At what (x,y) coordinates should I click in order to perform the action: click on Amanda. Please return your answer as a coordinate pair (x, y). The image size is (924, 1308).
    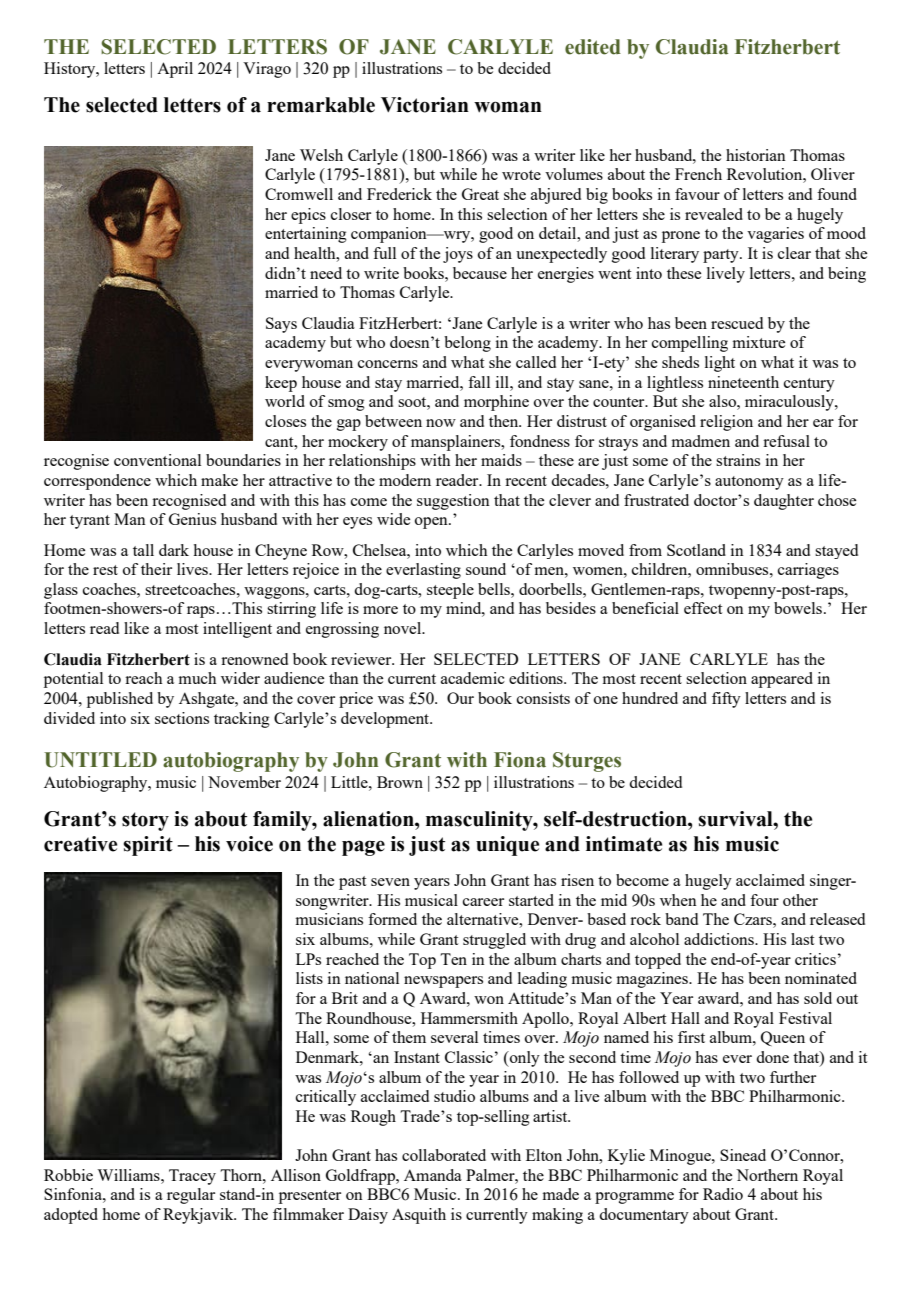
    Looking at the image, I should click on (433, 1175).
